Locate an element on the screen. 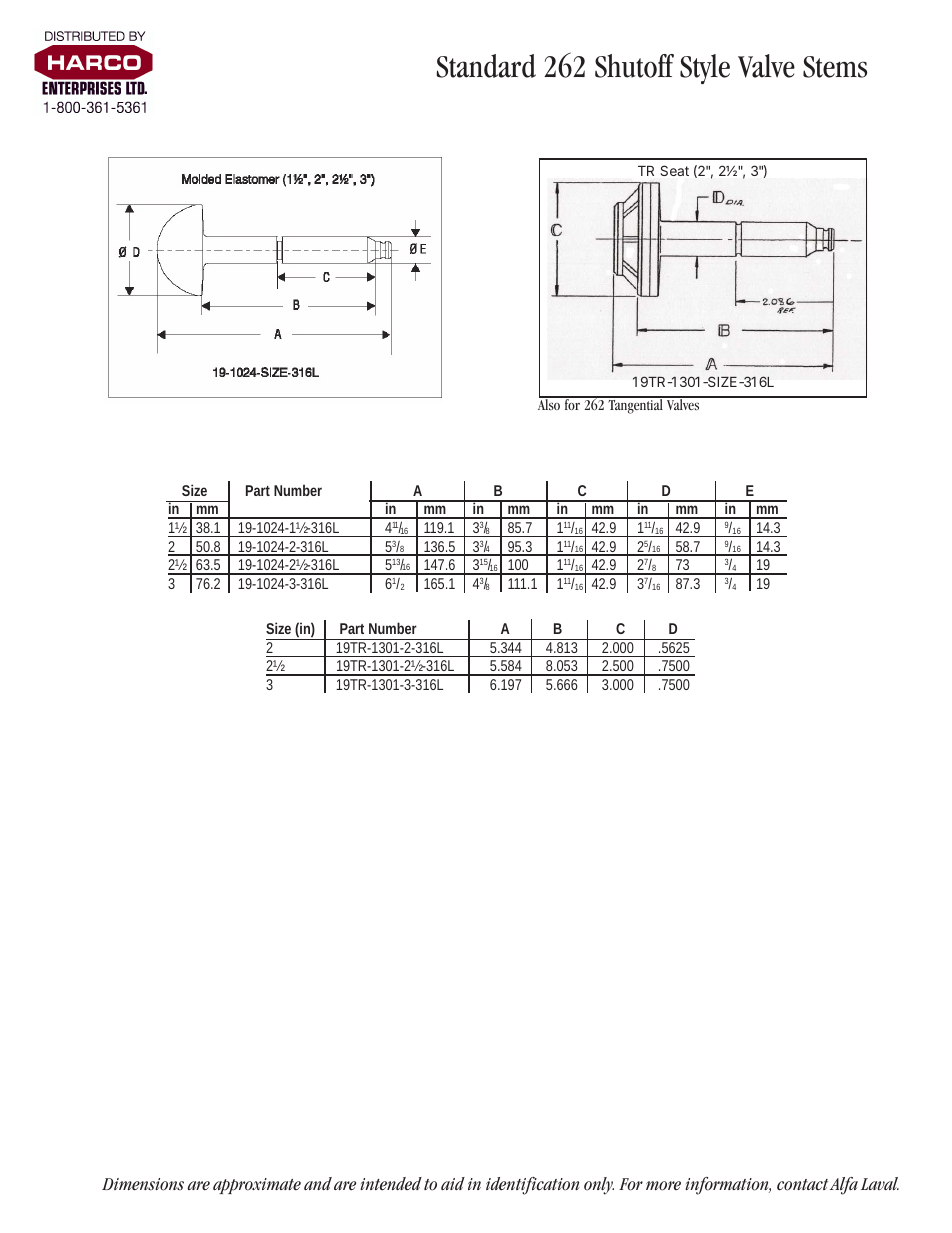 This screenshot has height=1233, width=952. aid is located at coordinates (453, 1183).
